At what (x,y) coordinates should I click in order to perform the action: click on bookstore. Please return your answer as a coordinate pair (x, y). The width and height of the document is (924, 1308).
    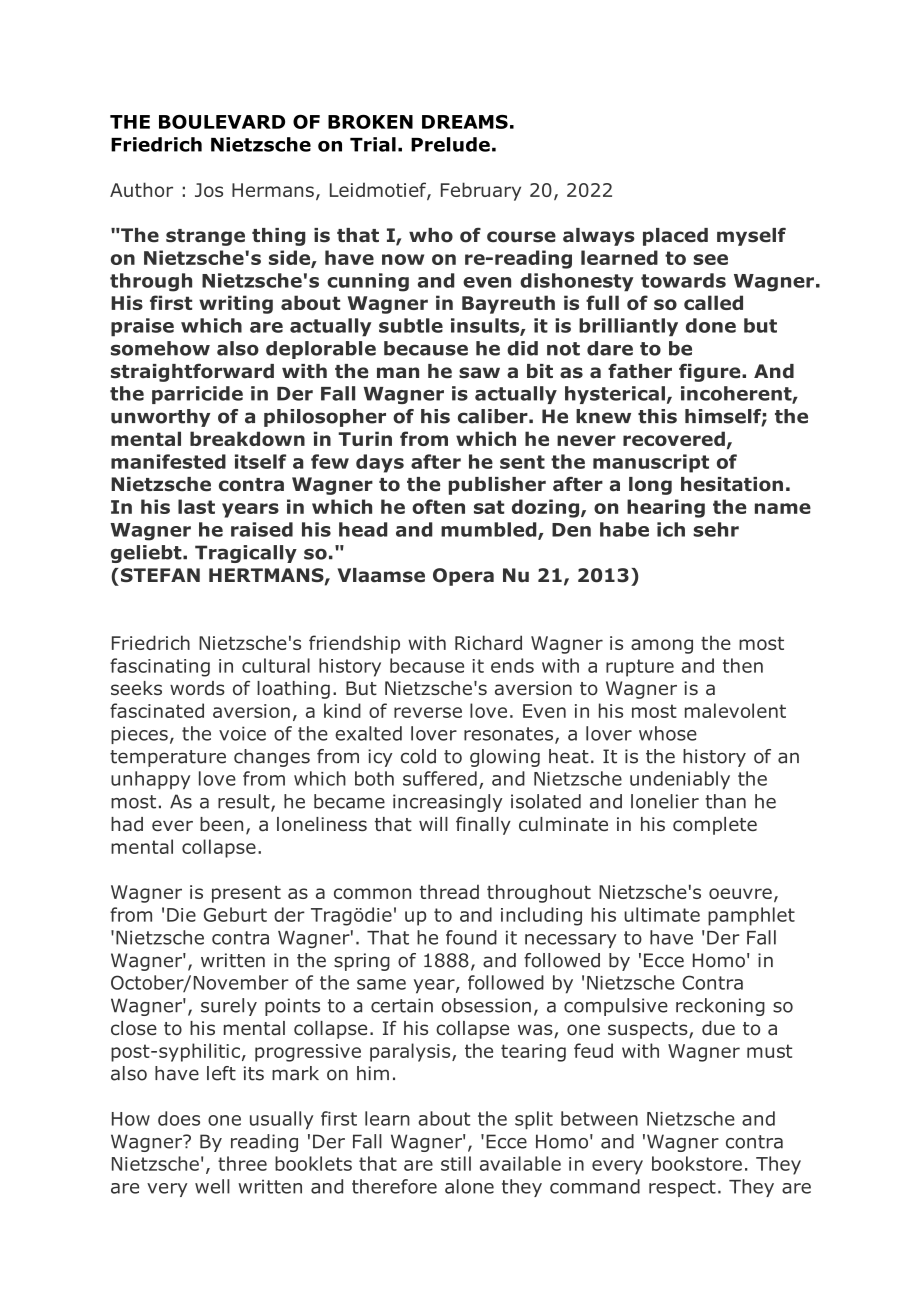
    Looking at the image, I should click on (697, 1163).
